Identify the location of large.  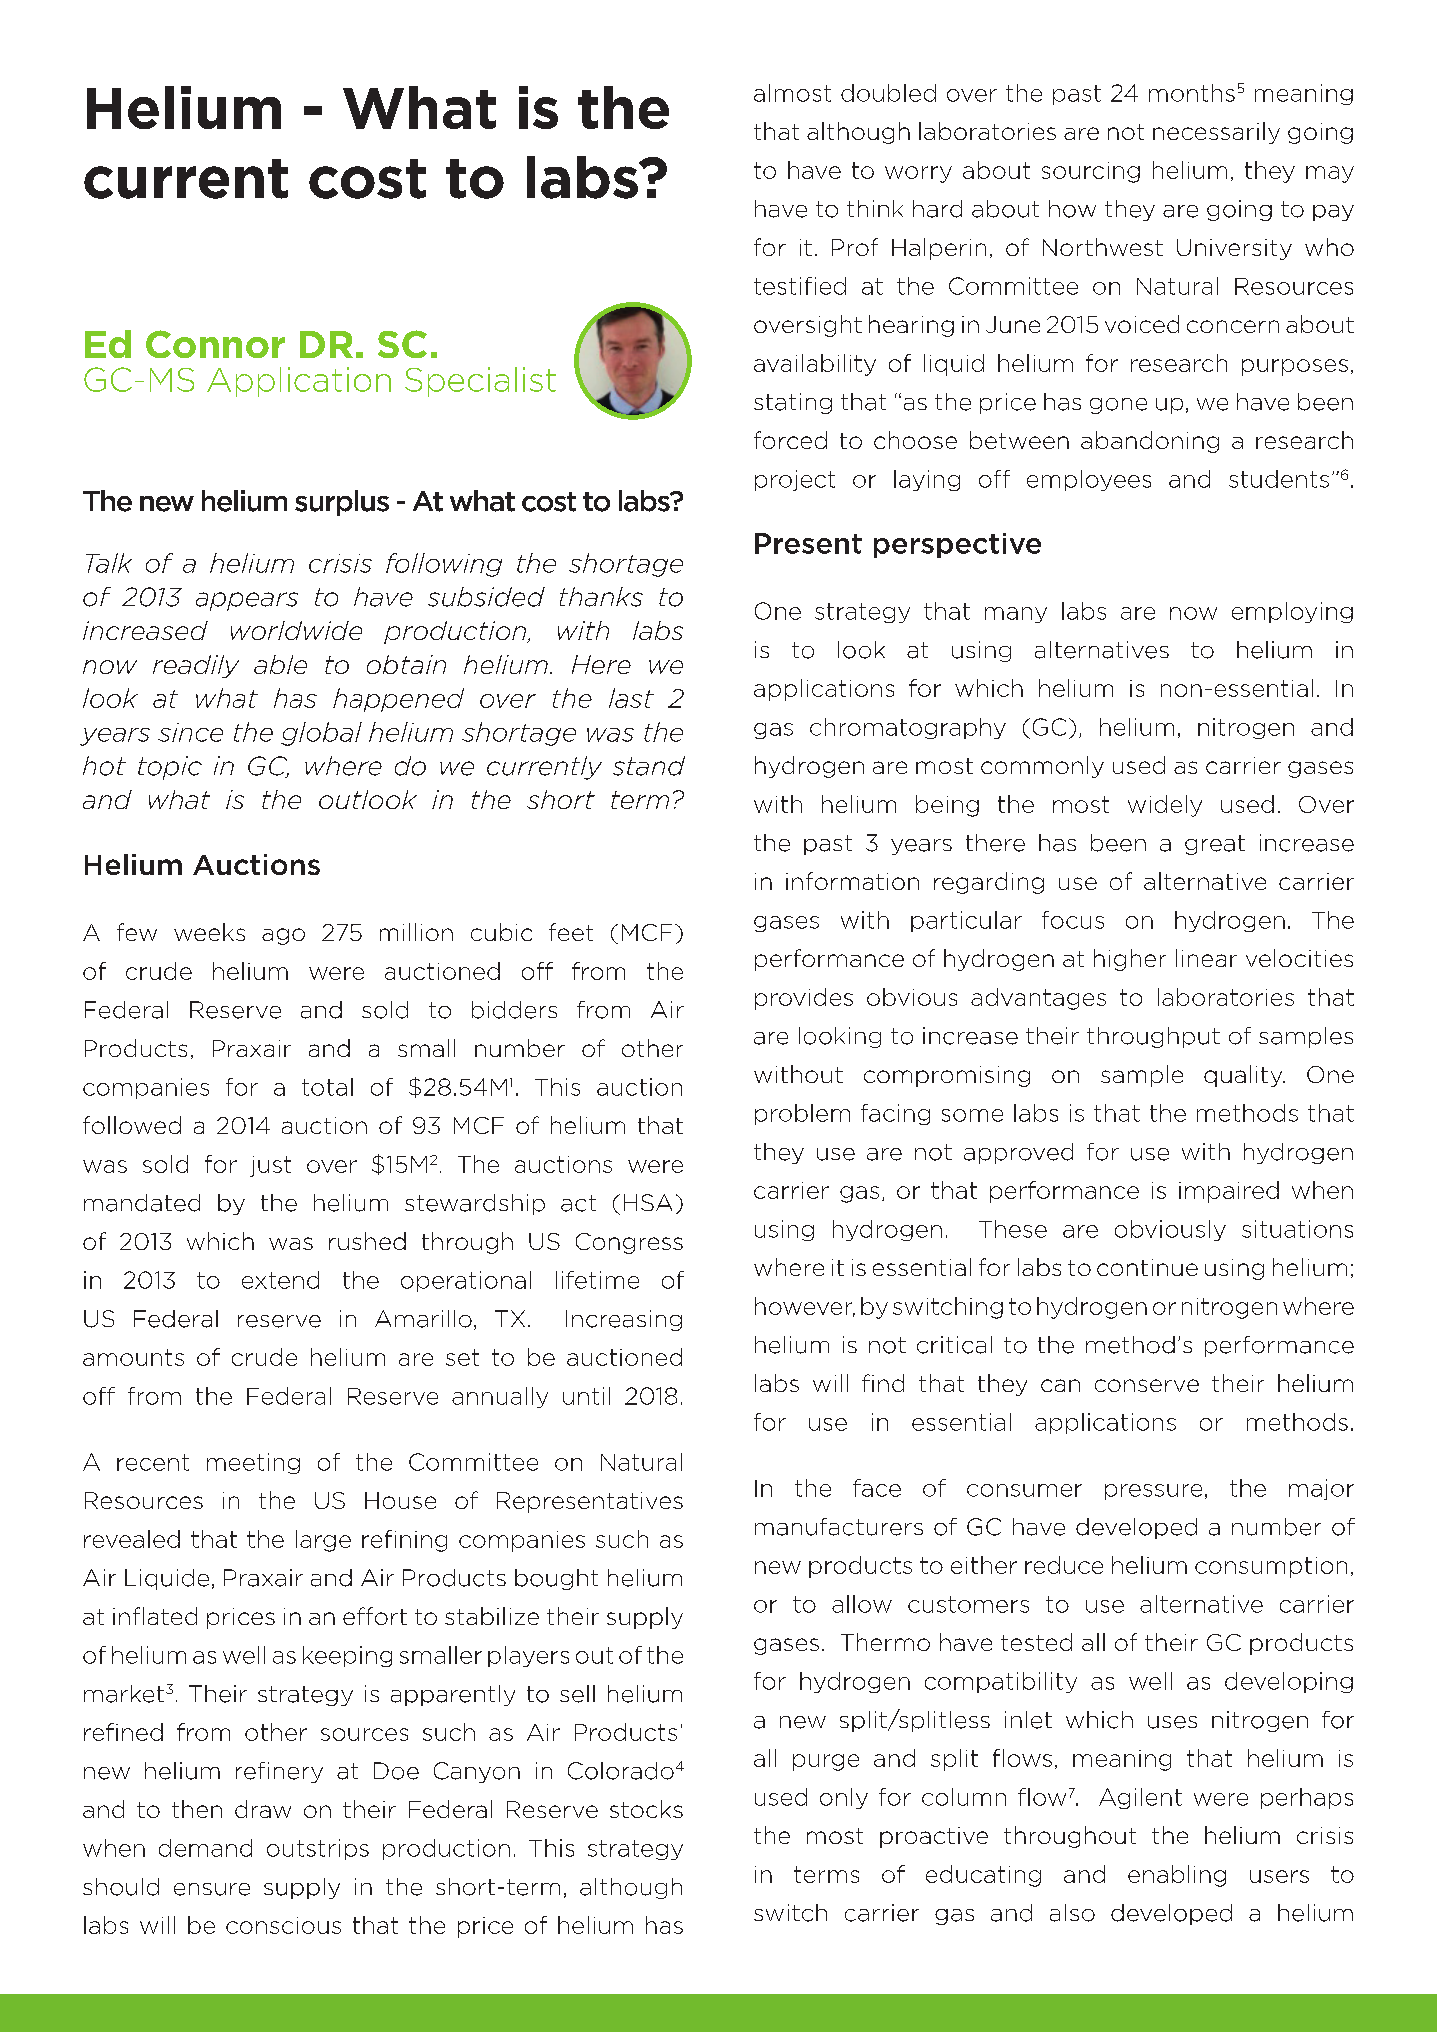
(323, 1541).
